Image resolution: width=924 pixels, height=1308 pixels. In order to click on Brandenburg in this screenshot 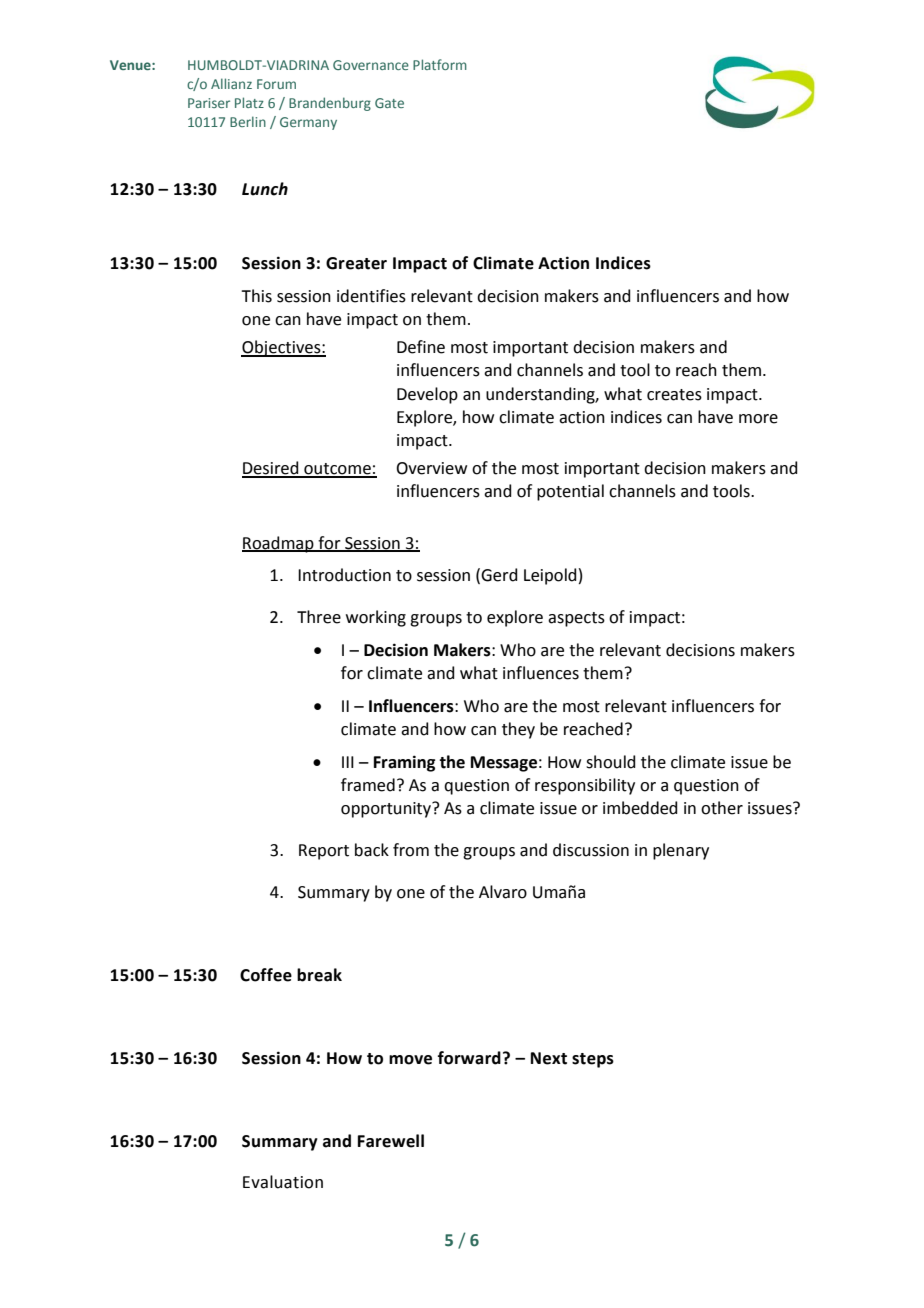, I will do `click(330, 104)`.
